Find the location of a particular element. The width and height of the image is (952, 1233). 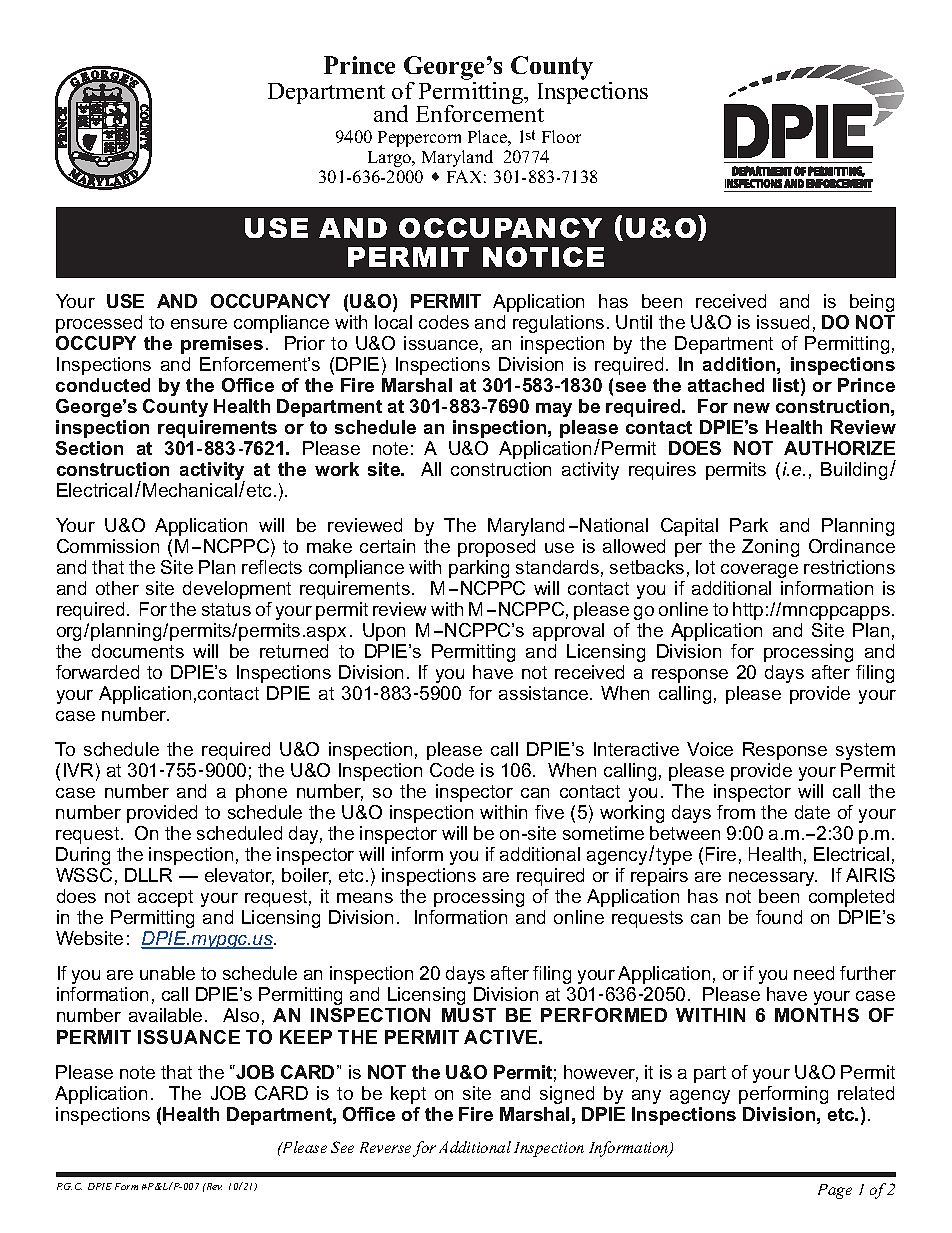

may is located at coordinates (554, 410).
